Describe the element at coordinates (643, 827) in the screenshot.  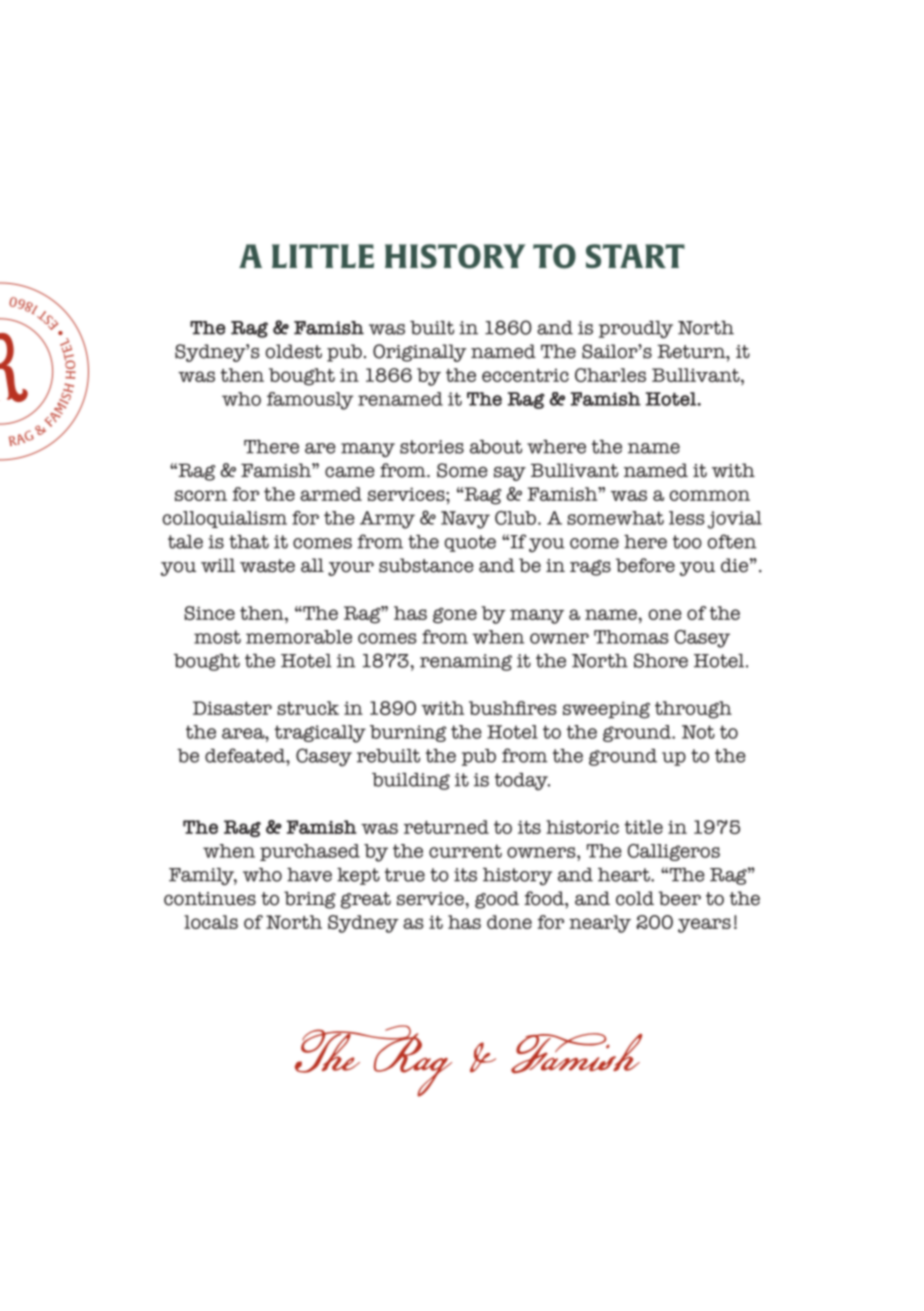
I see `title` at that location.
